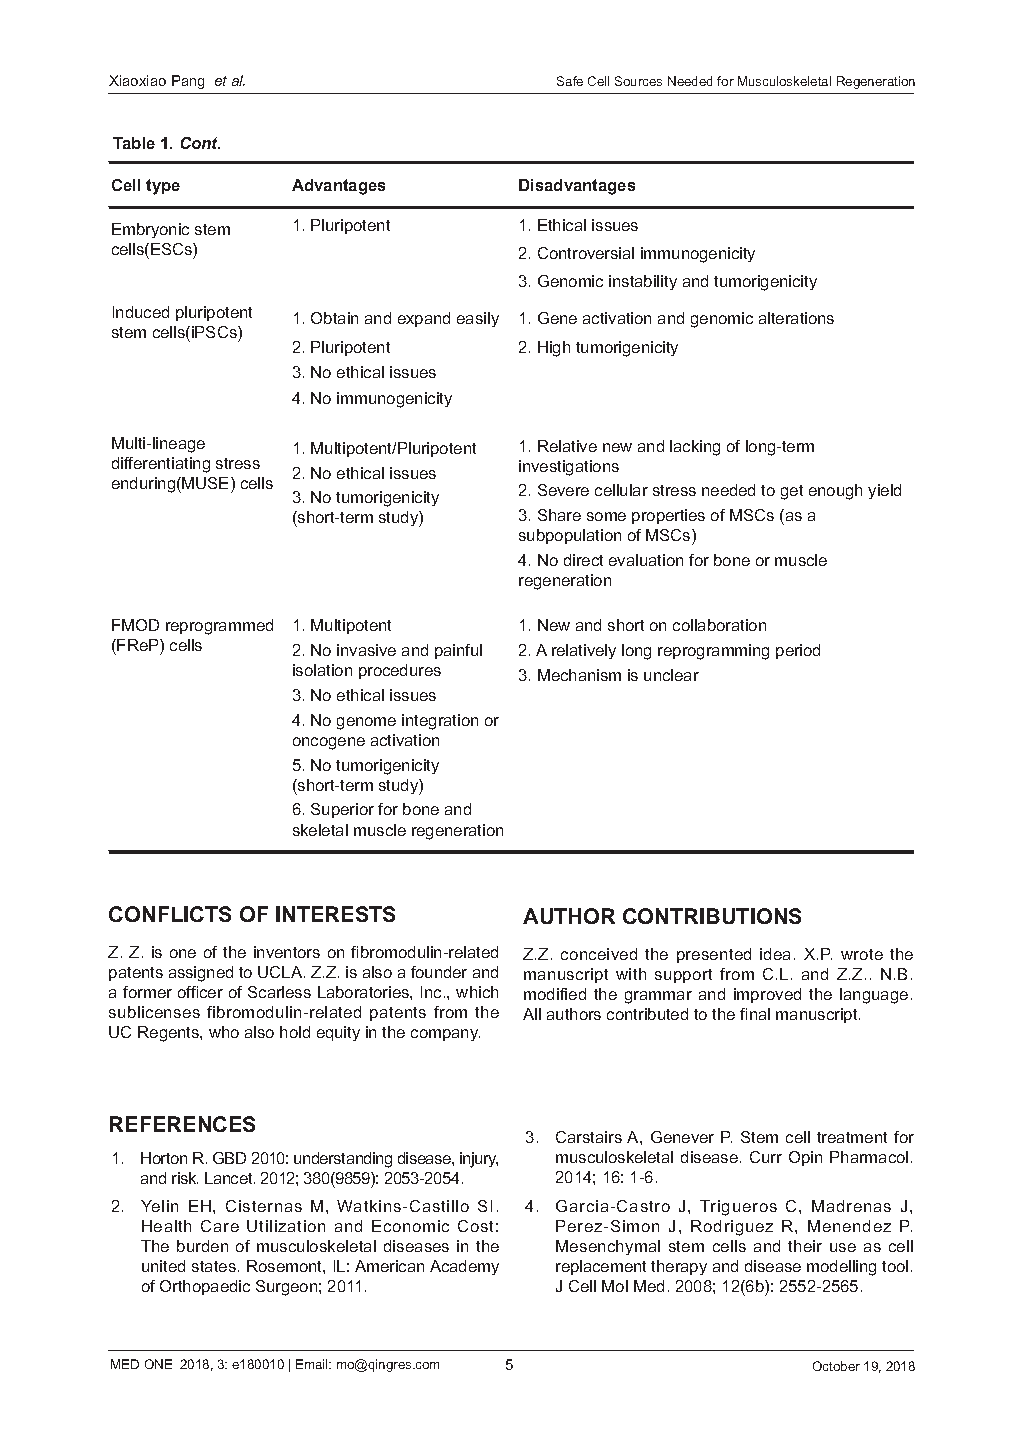  I want to click on Safe, so click(570, 81).
